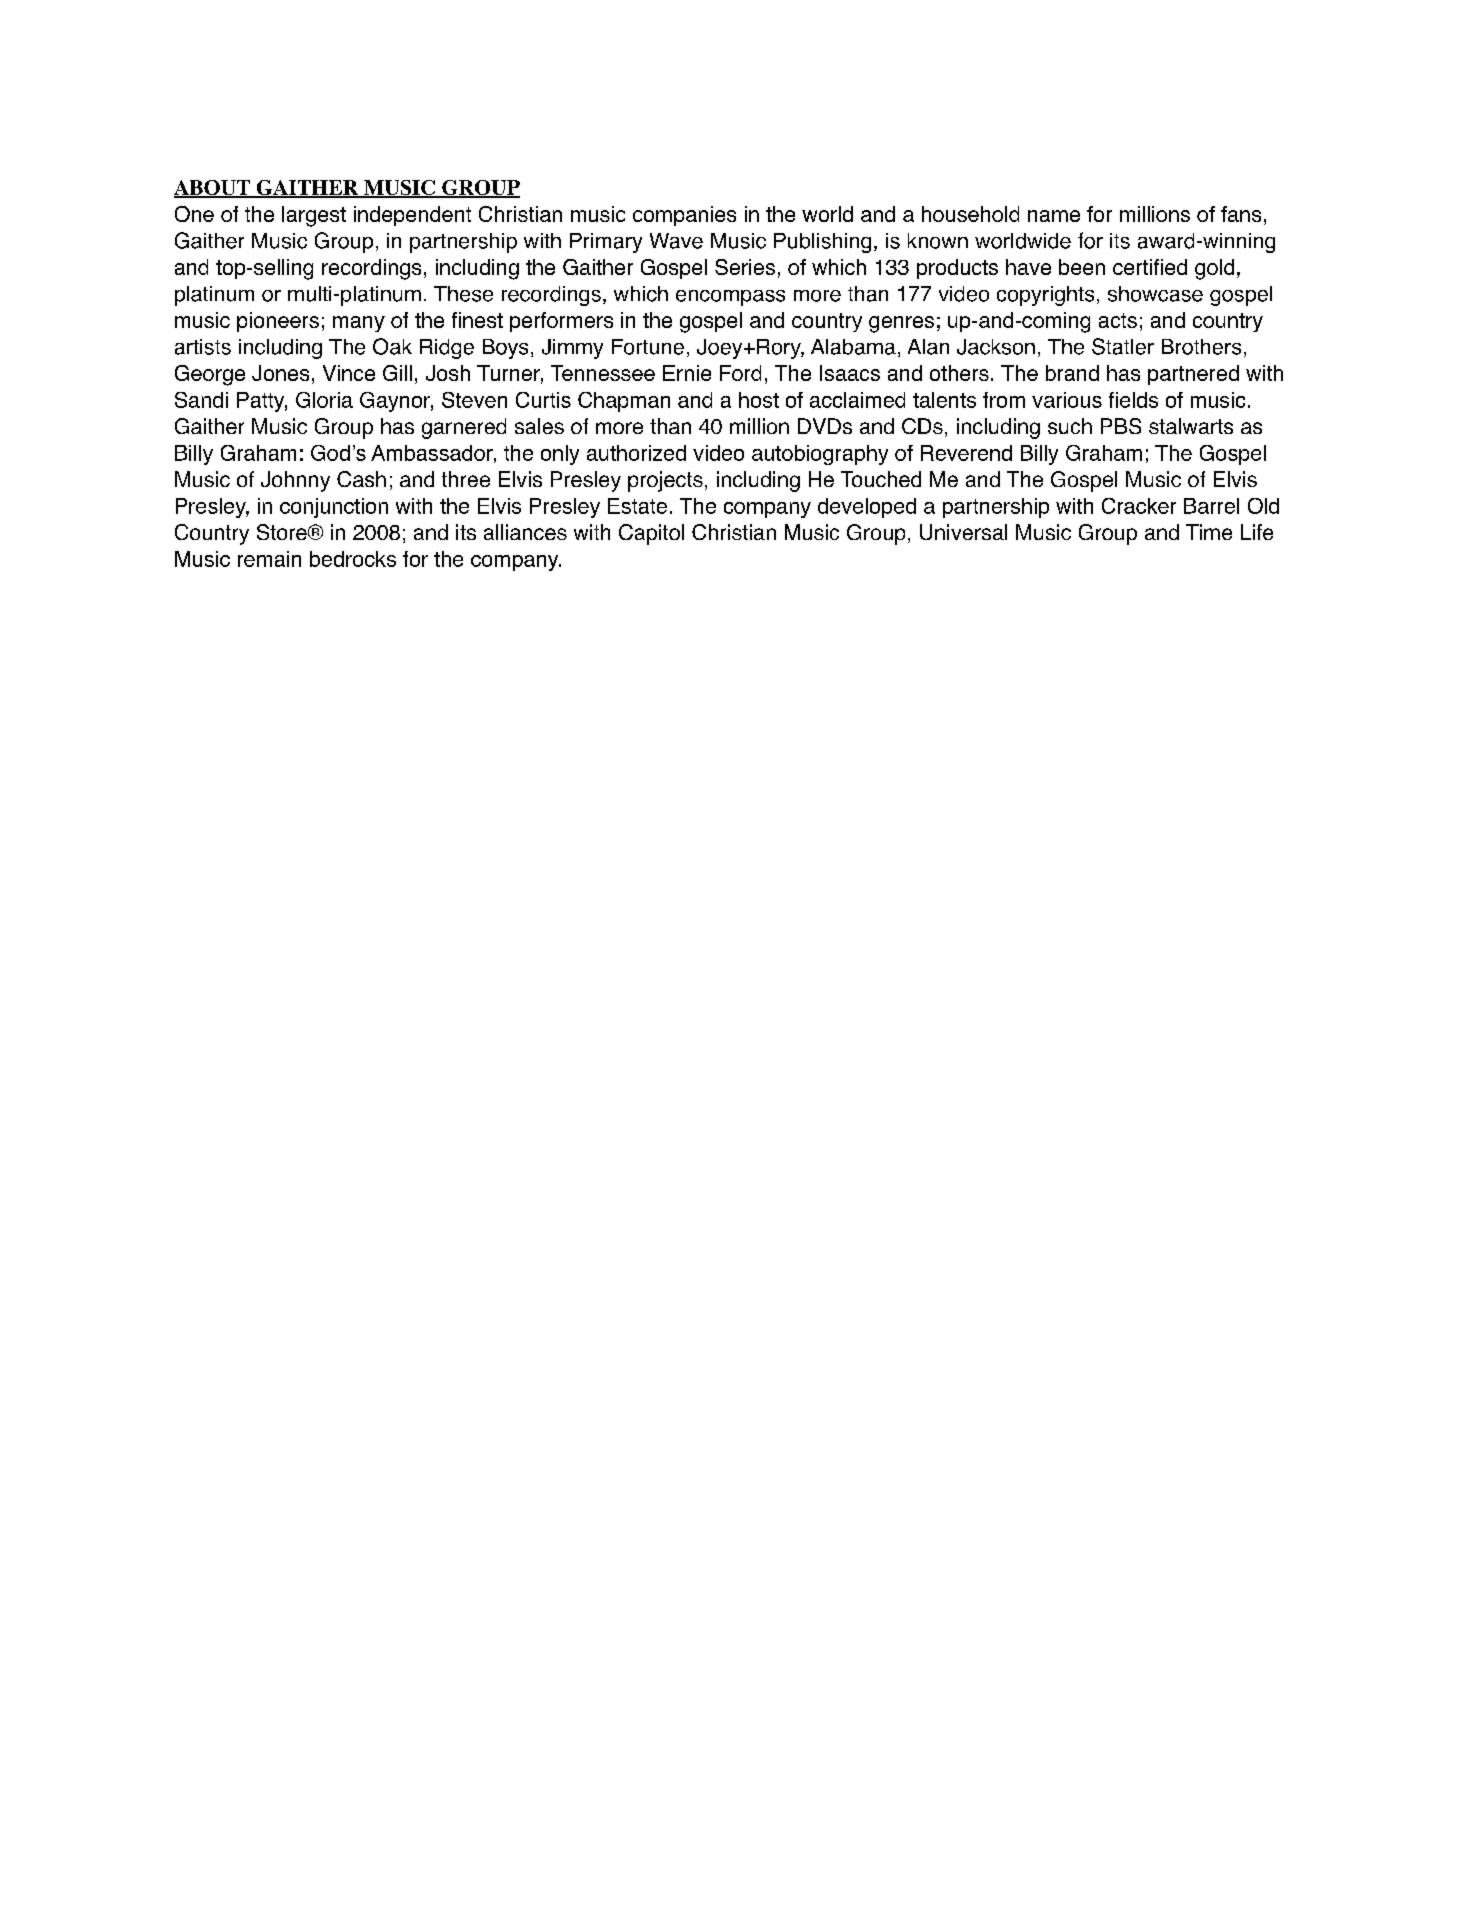 The height and width of the page is (1910, 1476). Describe the element at coordinates (730, 298) in the page. I see `encompass` at that location.
